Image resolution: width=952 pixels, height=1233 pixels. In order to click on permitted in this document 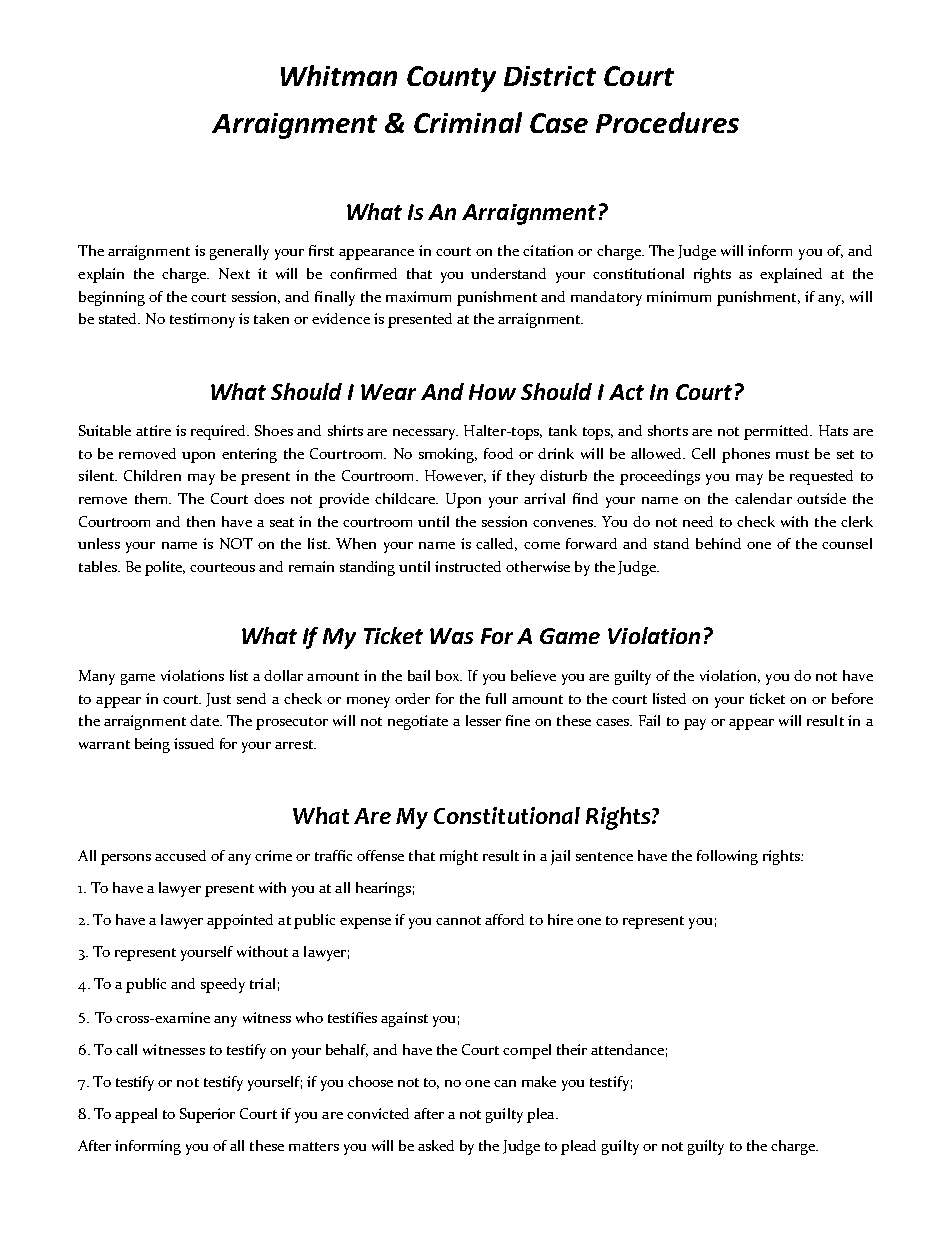, I will do `click(778, 432)`.
